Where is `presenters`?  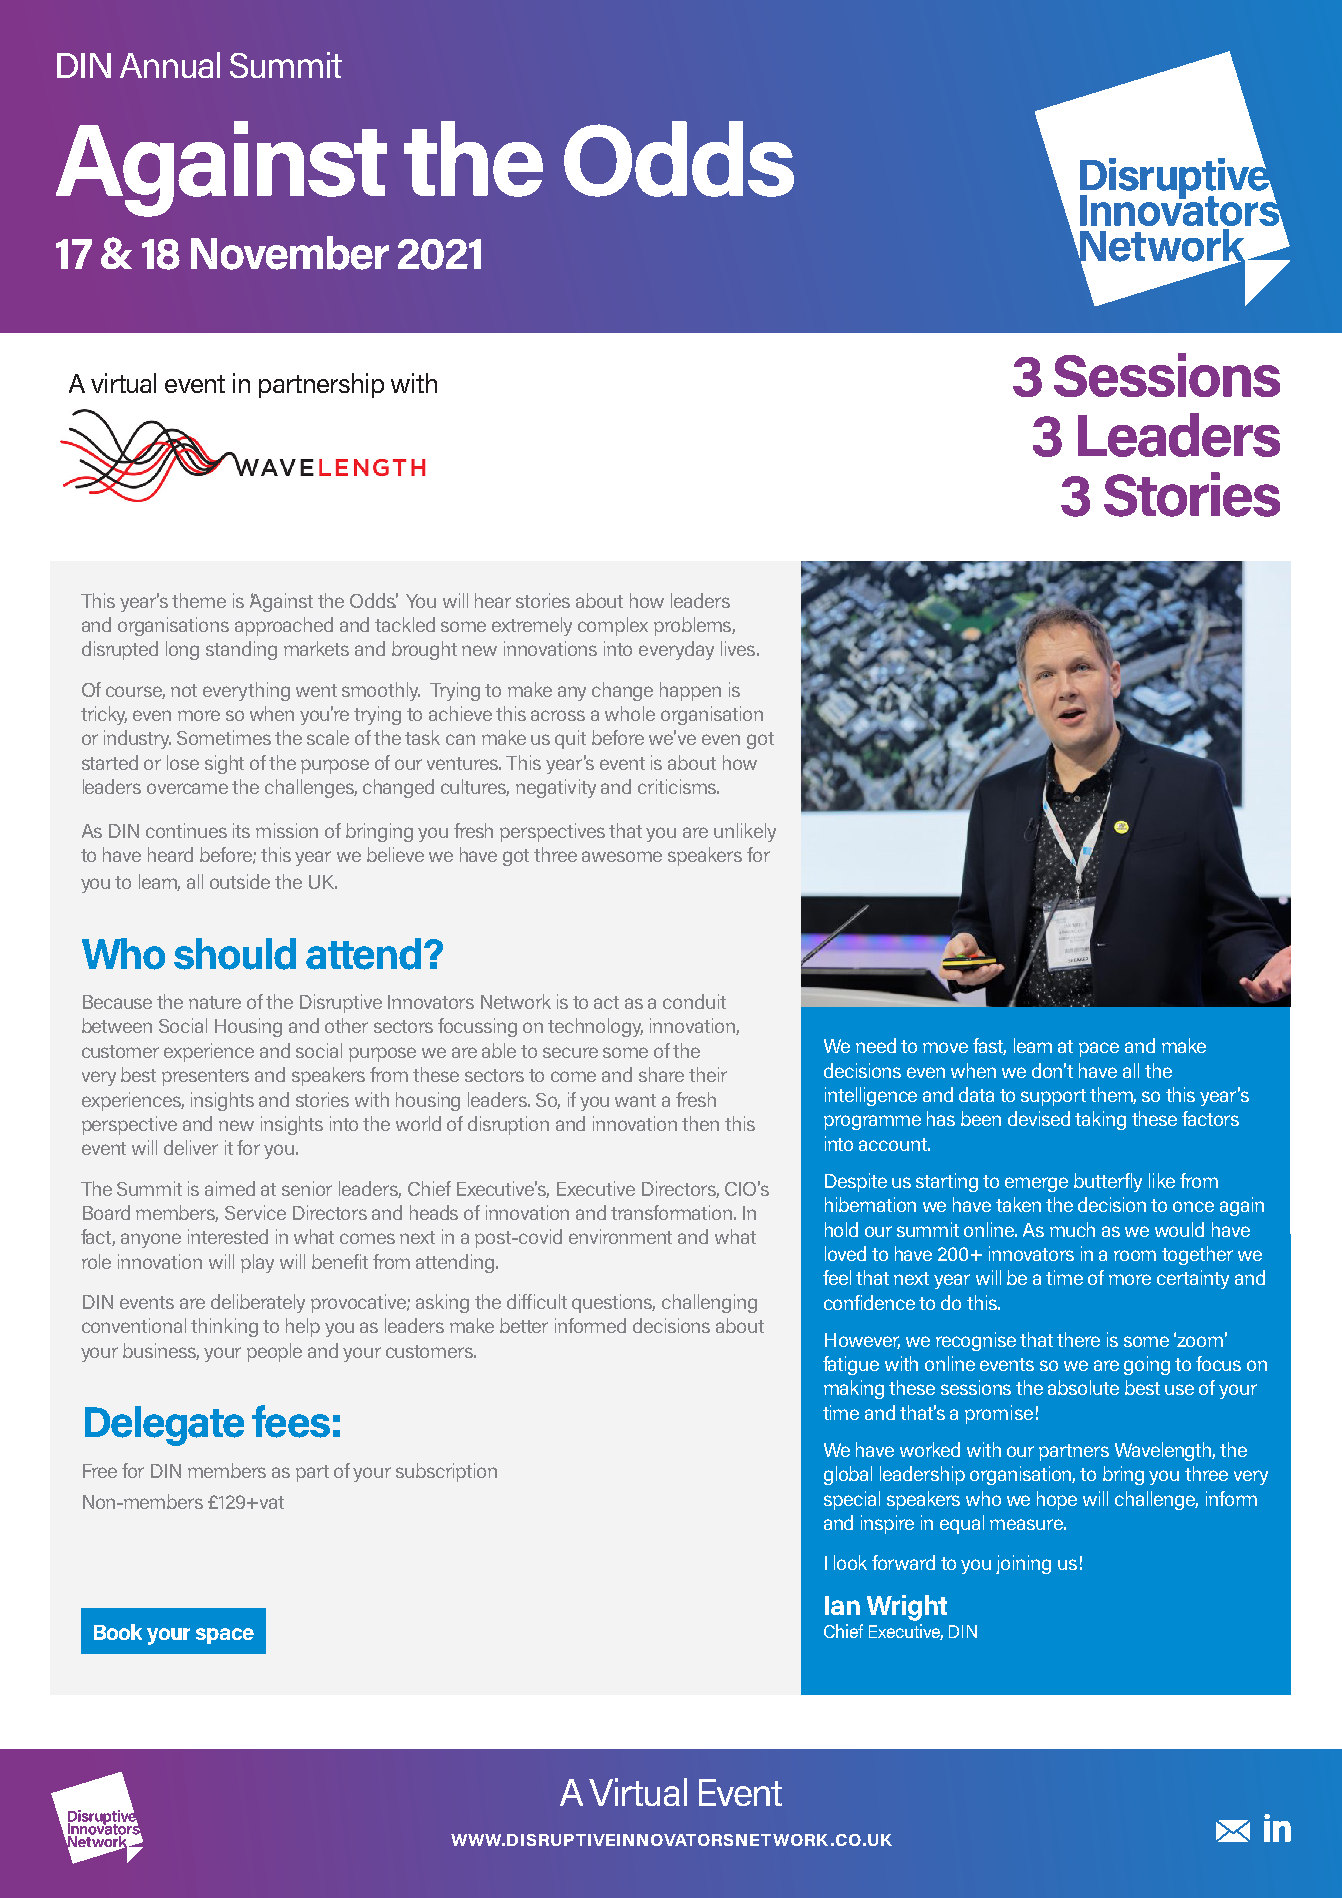 presenters is located at coordinates (205, 1077).
